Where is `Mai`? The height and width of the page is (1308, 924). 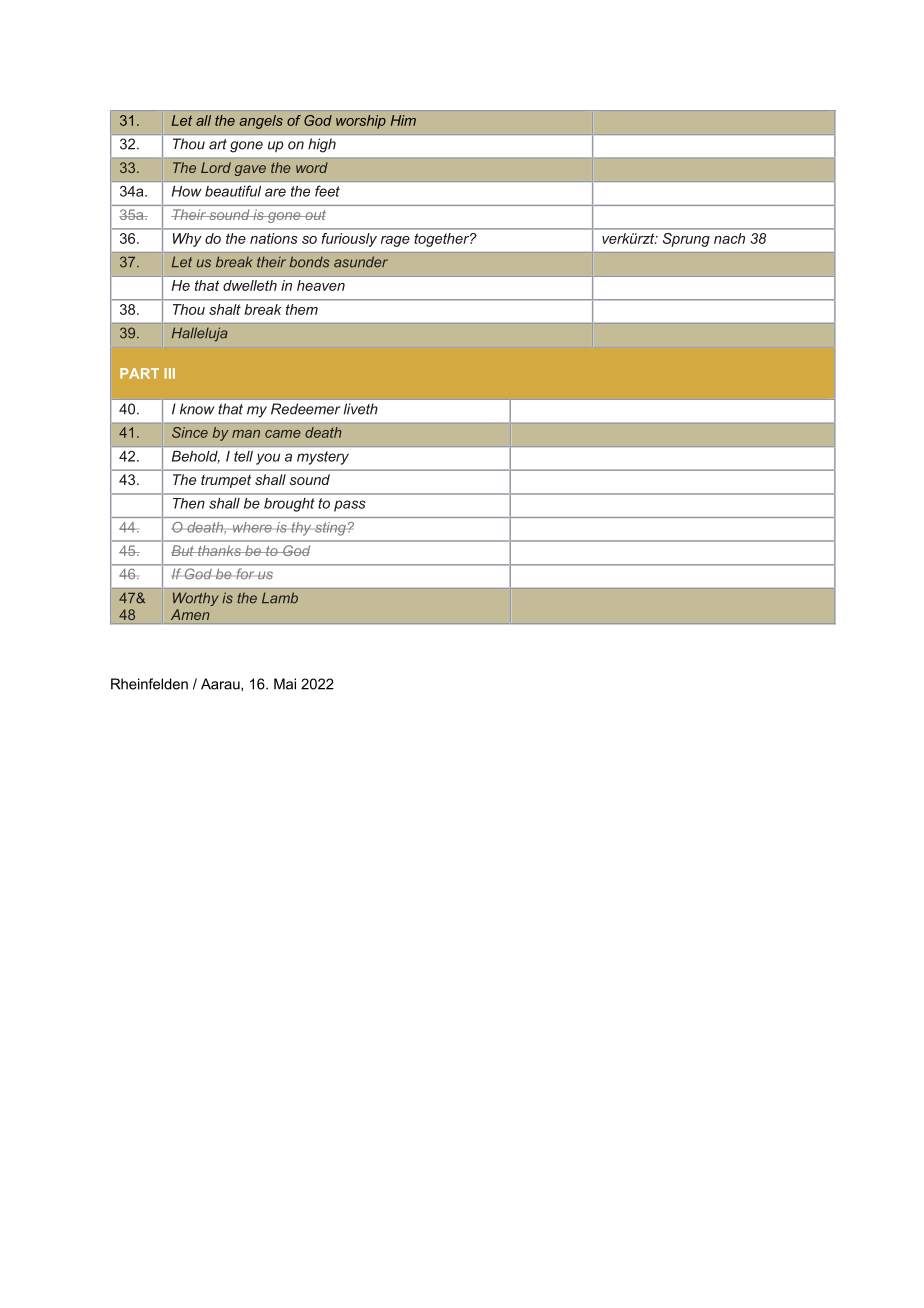
Mai is located at coordinates (285, 684).
